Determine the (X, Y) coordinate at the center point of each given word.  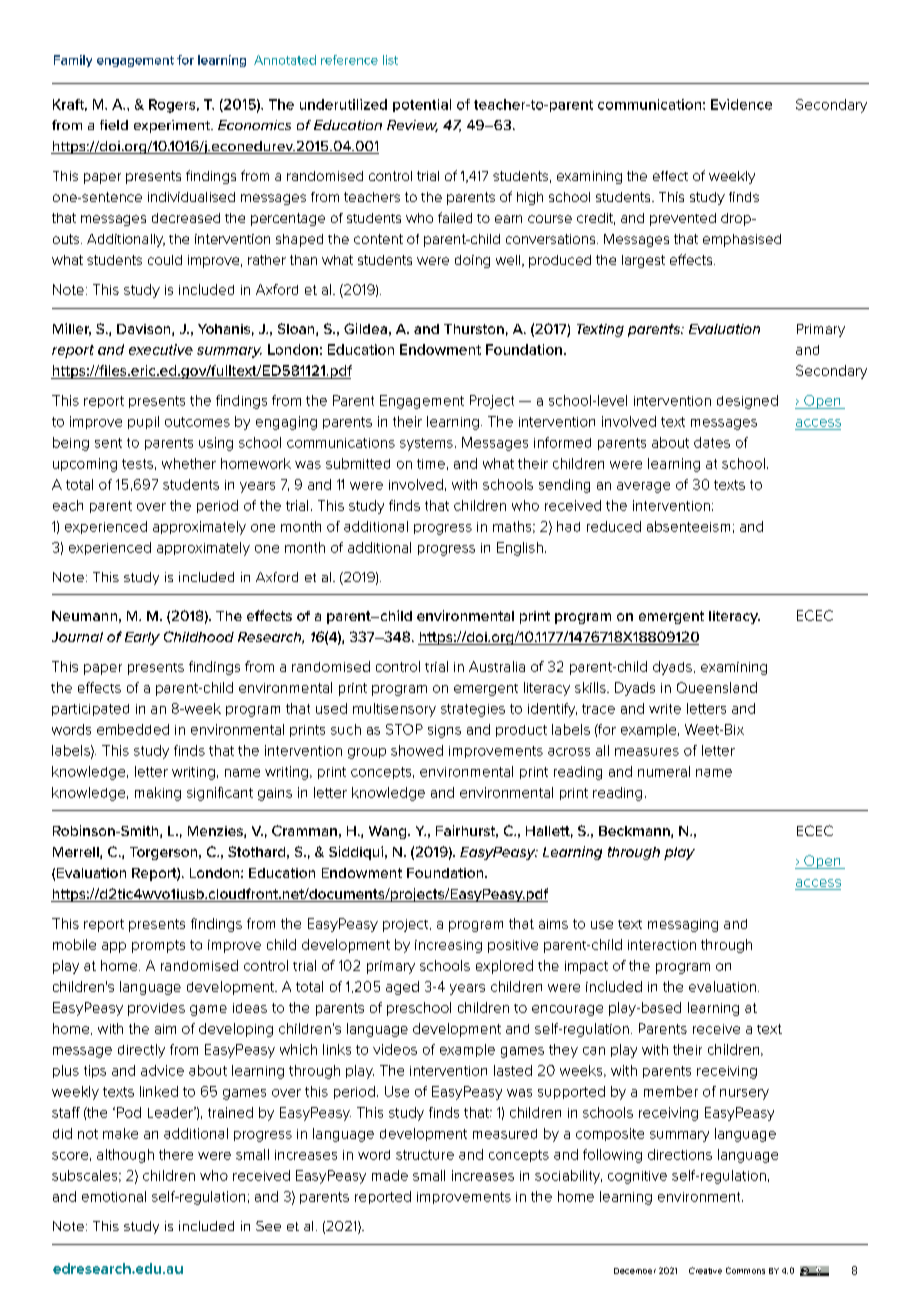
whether (189, 463)
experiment (173, 126)
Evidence (741, 104)
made (390, 1175)
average (643, 487)
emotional (114, 1196)
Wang (389, 832)
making (158, 794)
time (431, 464)
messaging (683, 925)
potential (422, 105)
